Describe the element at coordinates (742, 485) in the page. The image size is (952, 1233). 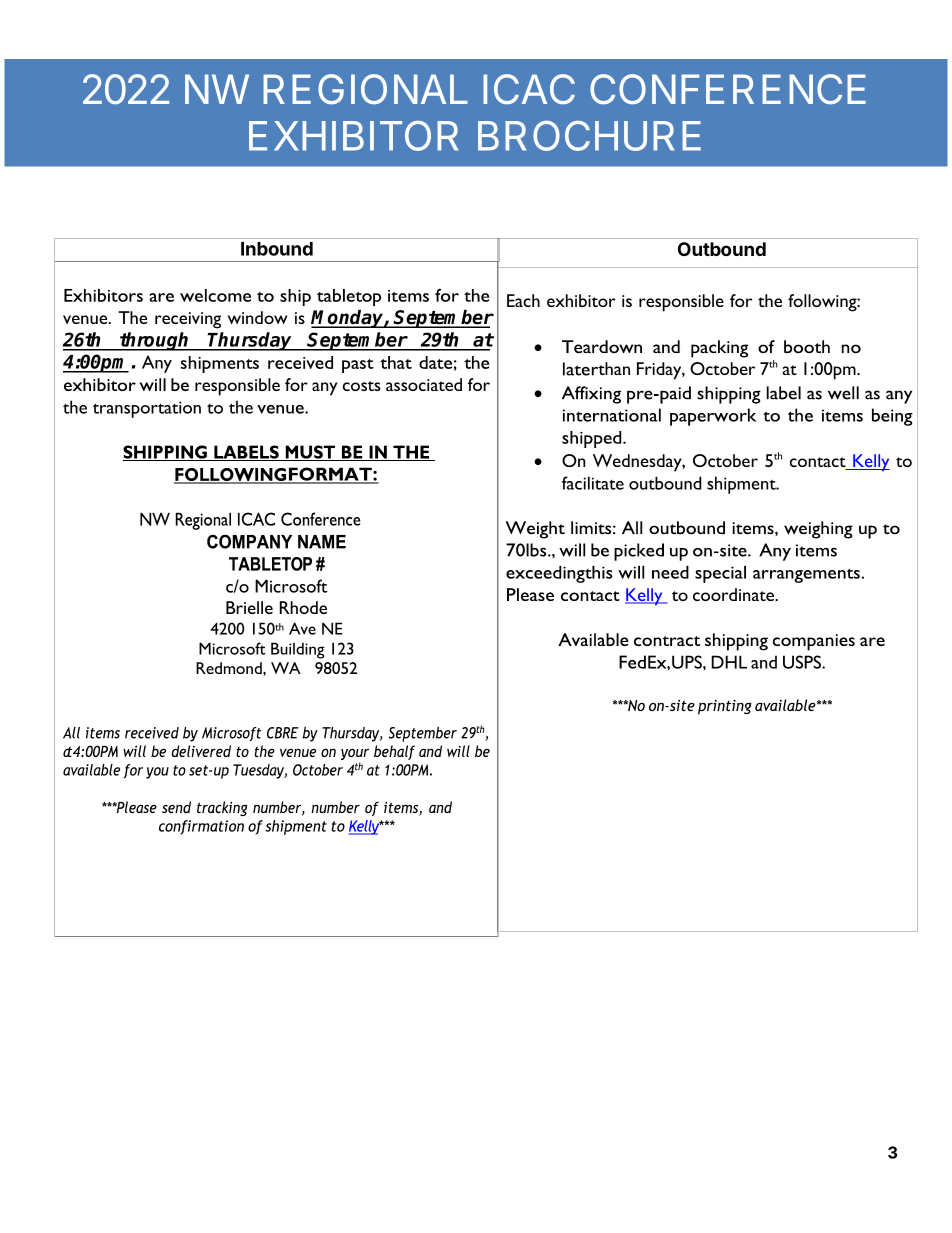
I see `shipment` at that location.
